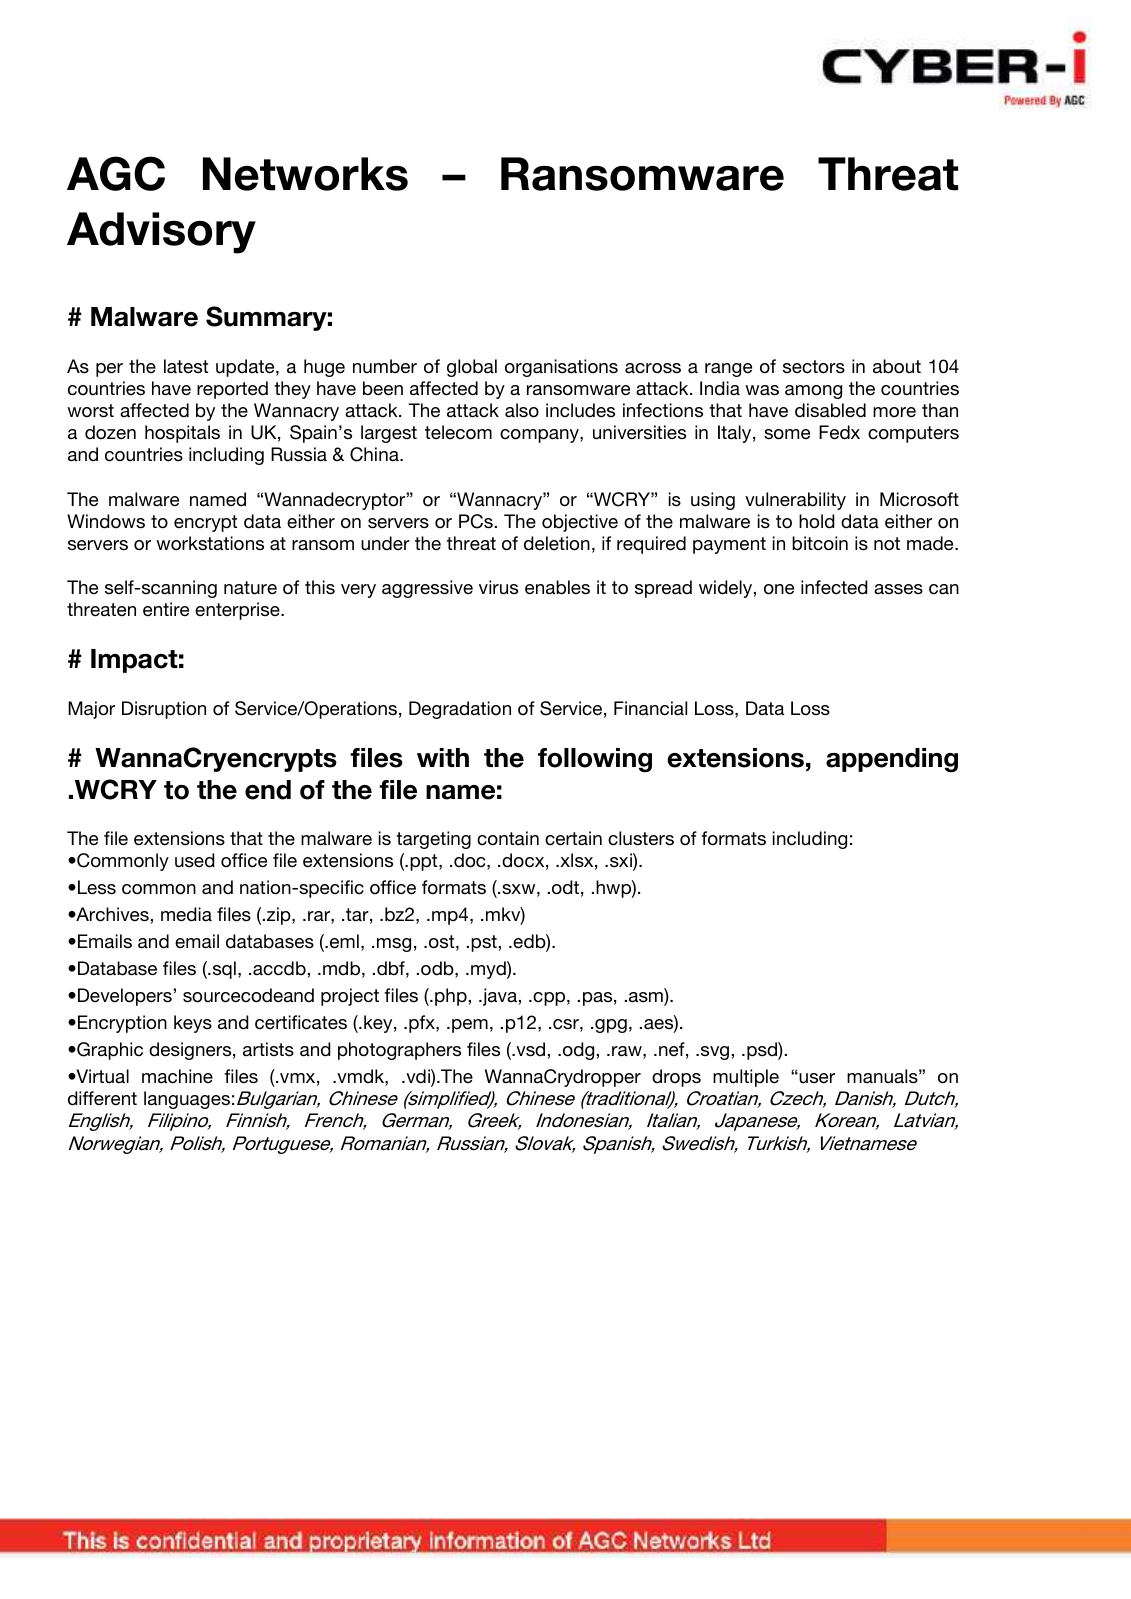 The height and width of the page is (1599, 1131). Describe the element at coordinates (161, 233) in the page. I see `Advisory` at that location.
